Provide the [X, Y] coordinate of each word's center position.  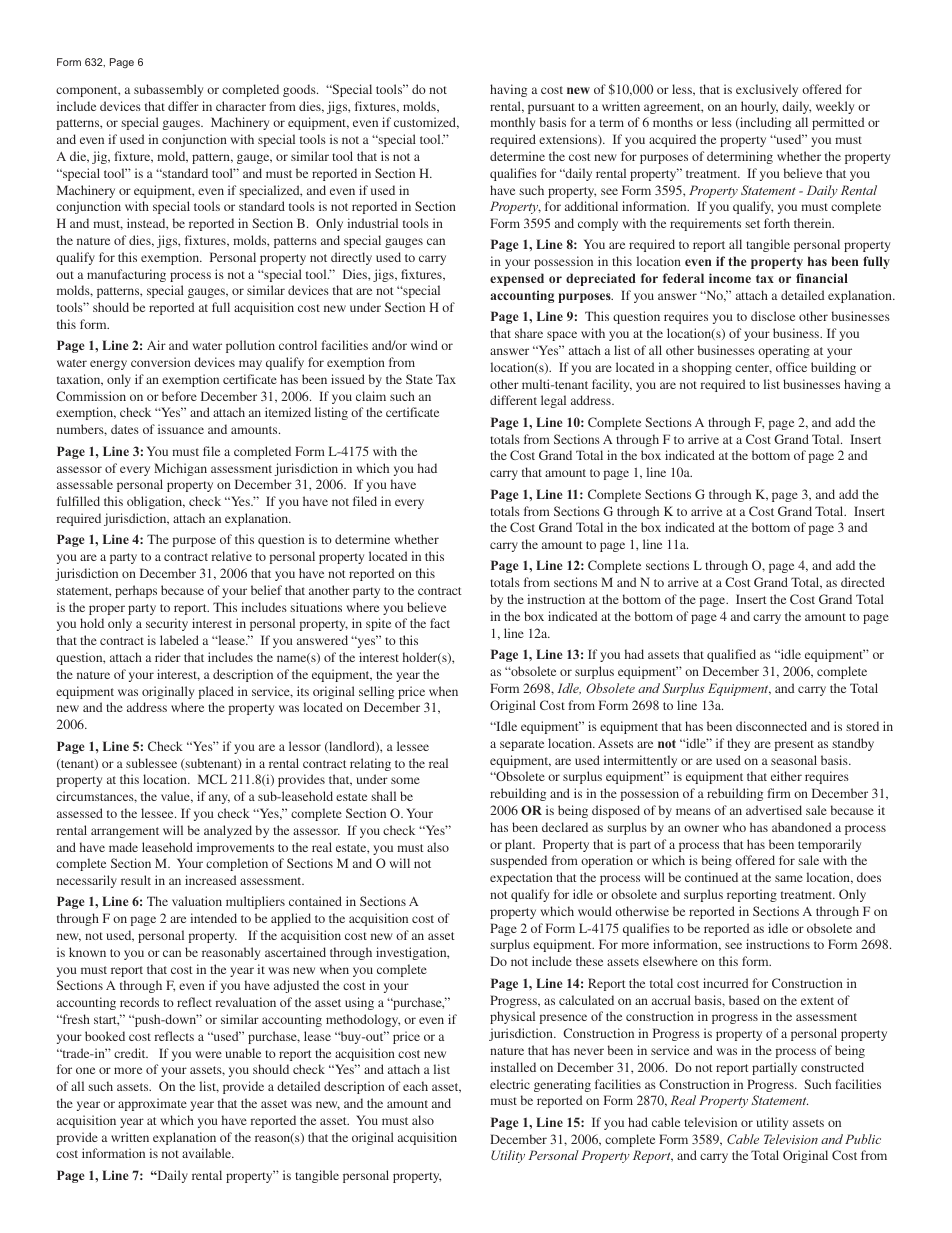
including [764, 123]
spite [378, 624]
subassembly [168, 90]
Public [863, 1139]
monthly [512, 123]
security [167, 624]
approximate [152, 1104]
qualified [731, 655]
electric [510, 1084]
